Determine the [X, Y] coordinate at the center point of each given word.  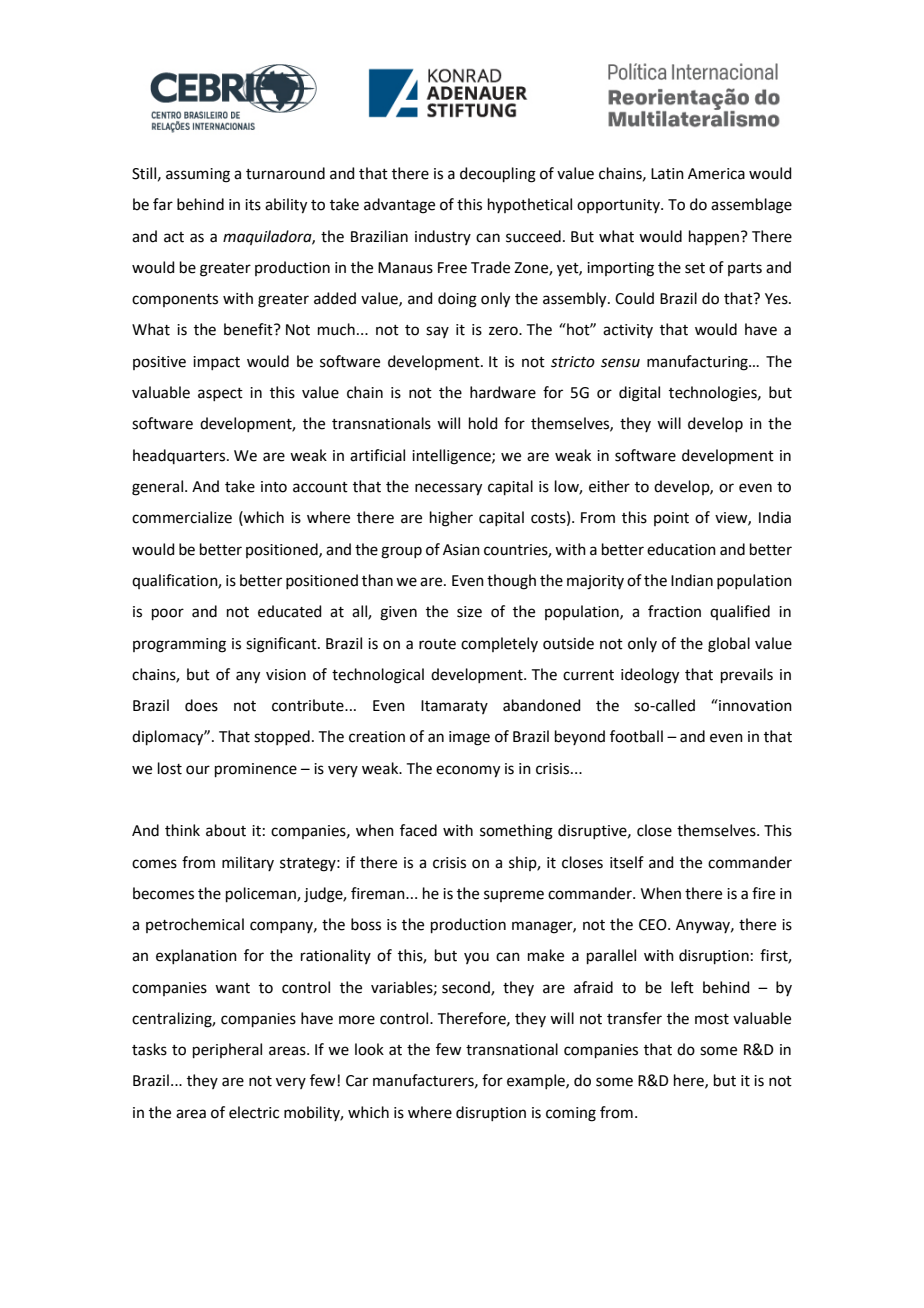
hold [483, 423]
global [729, 645]
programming [179, 645]
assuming [198, 175]
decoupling [498, 175]
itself [627, 862]
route [437, 644]
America [716, 174]
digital [639, 394]
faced [418, 830]
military [248, 863]
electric [254, 1112]
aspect [220, 394]
